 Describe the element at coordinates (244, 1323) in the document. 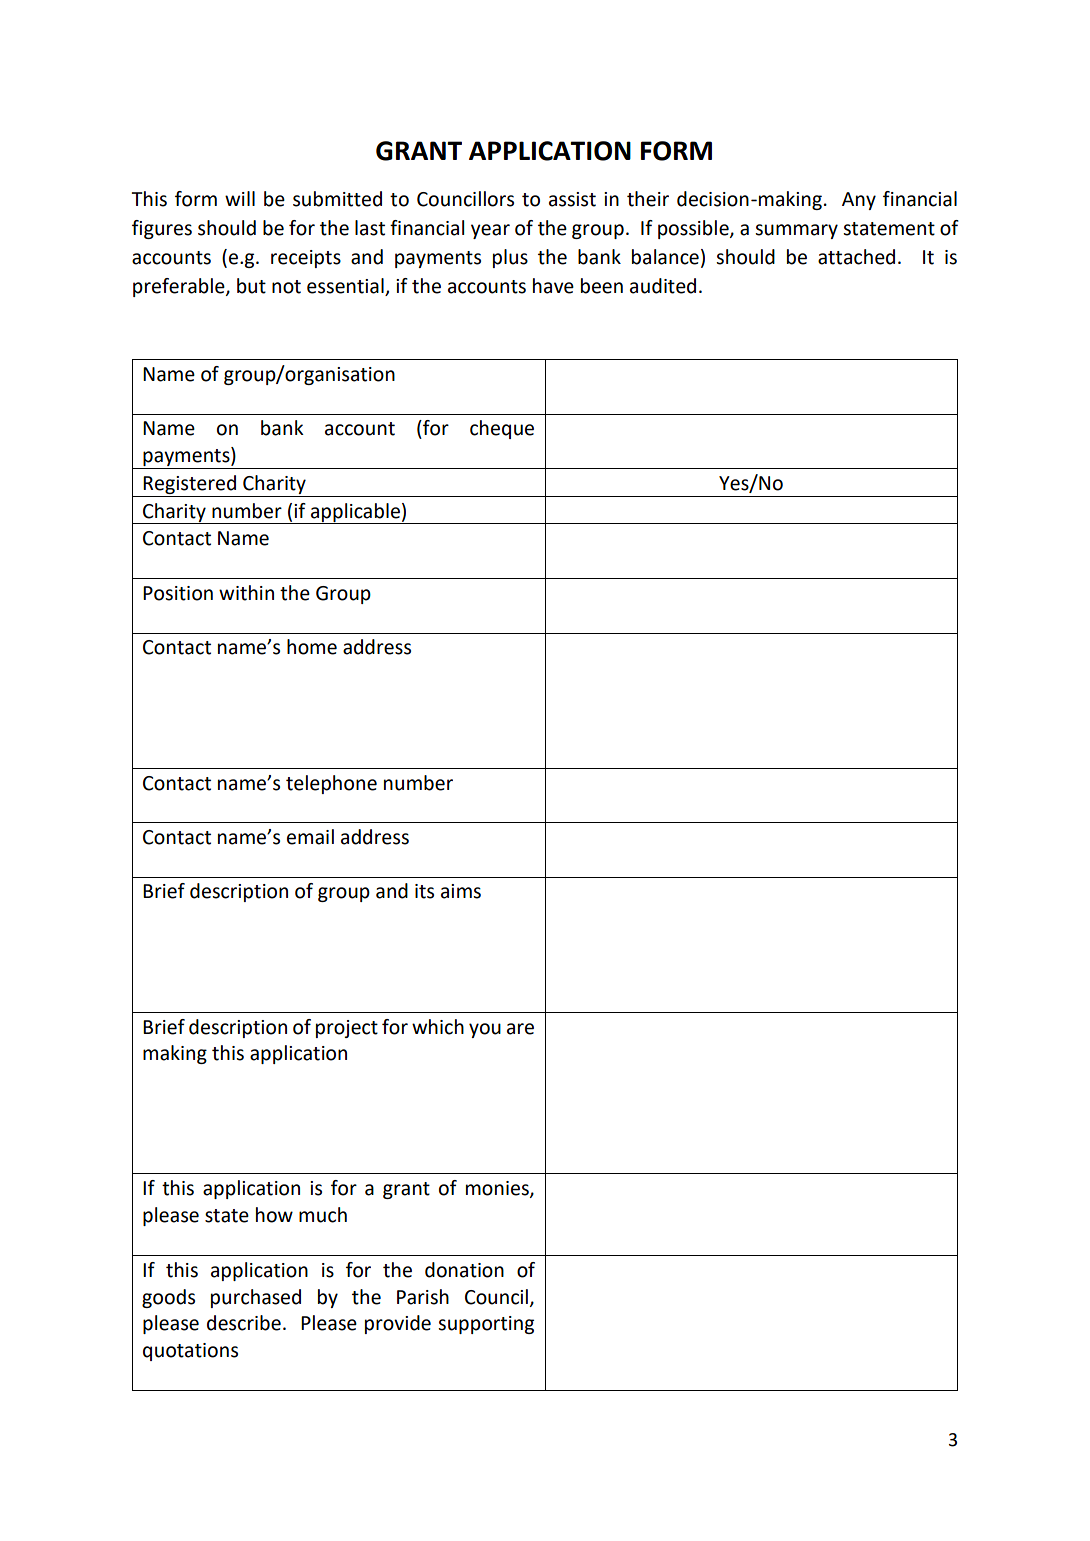

I see `describe` at that location.
